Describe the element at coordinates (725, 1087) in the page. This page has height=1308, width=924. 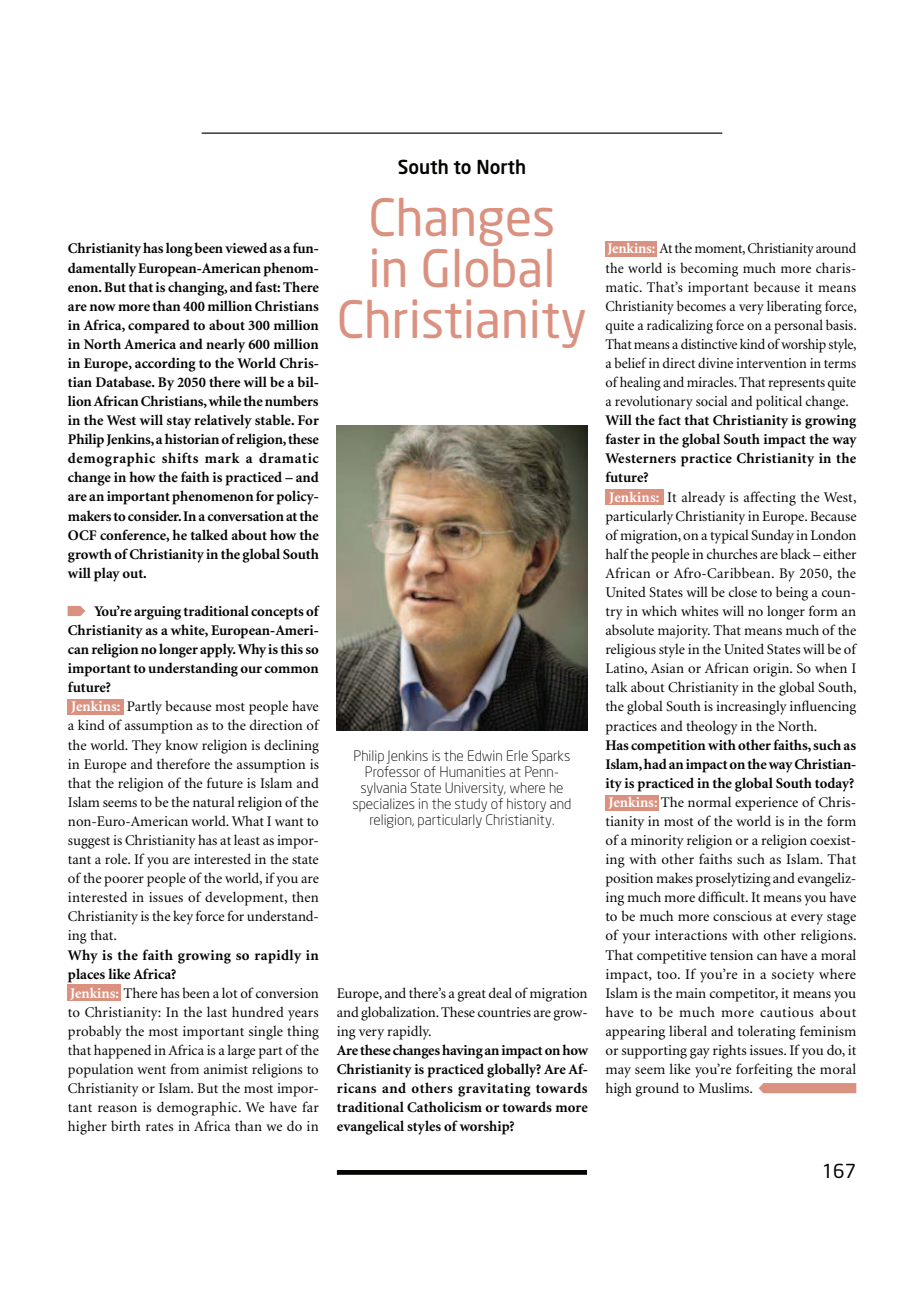
I see `Muslims` at that location.
